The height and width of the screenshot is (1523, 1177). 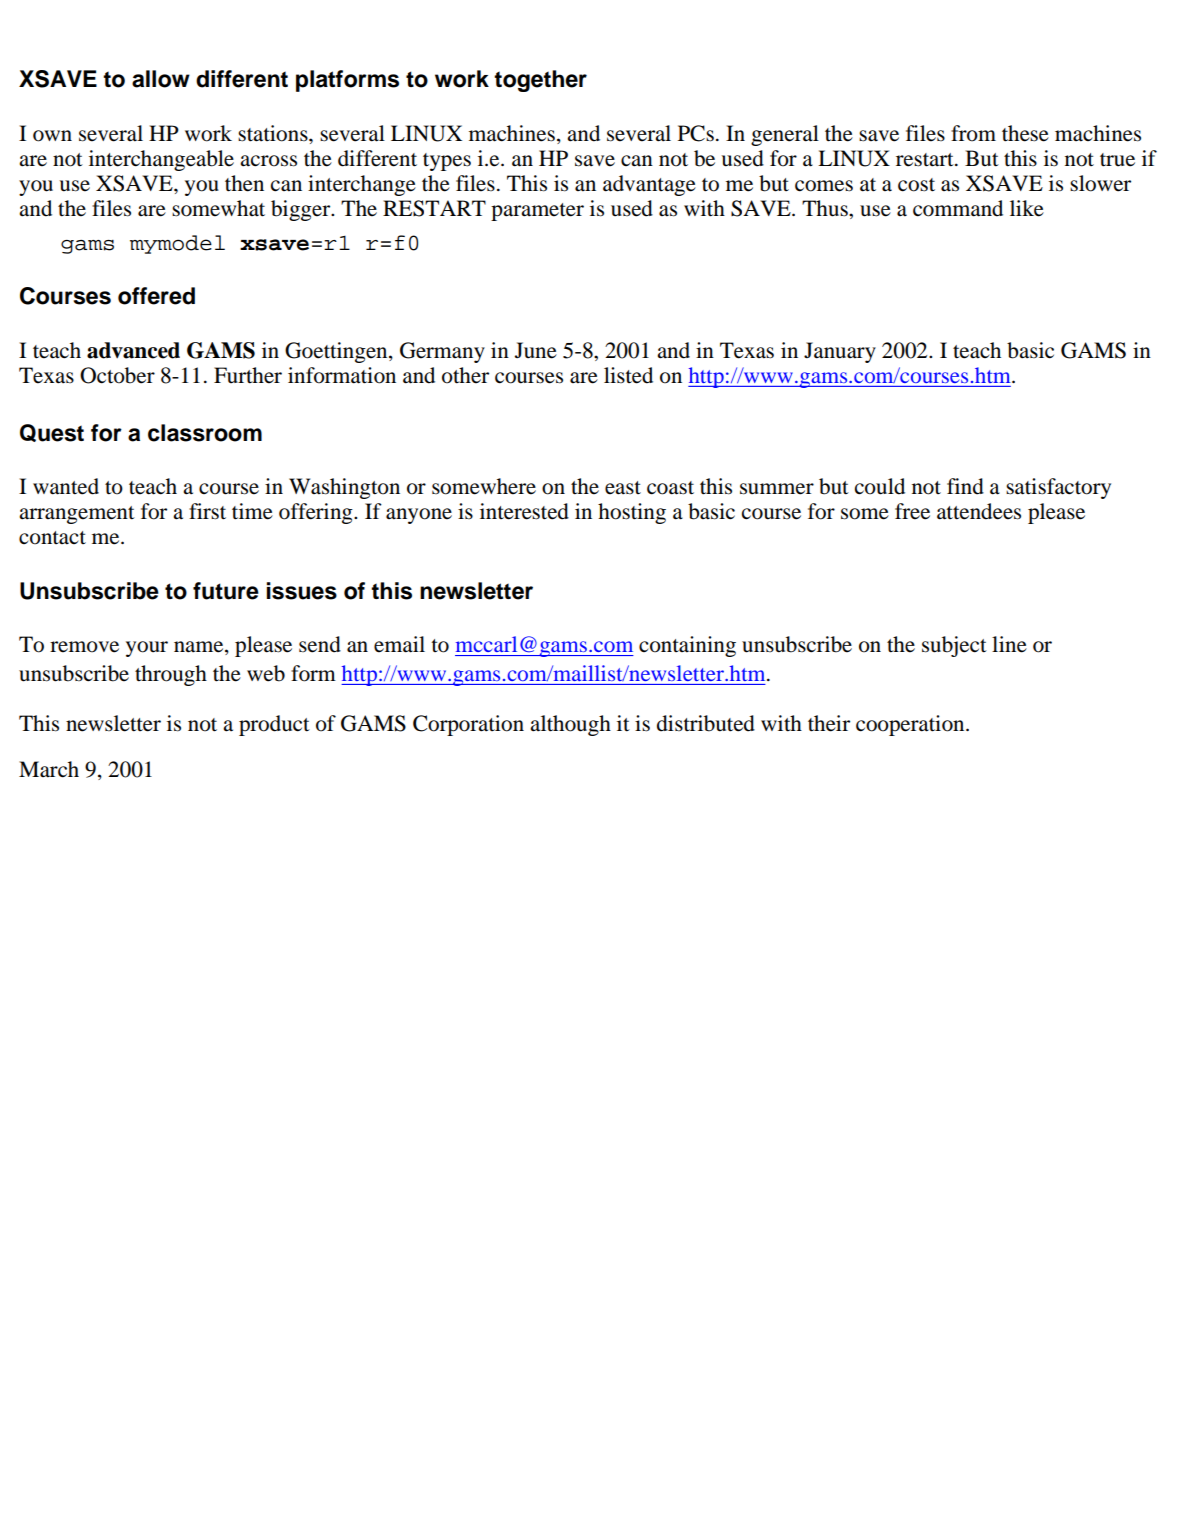 I want to click on from, so click(x=973, y=133).
